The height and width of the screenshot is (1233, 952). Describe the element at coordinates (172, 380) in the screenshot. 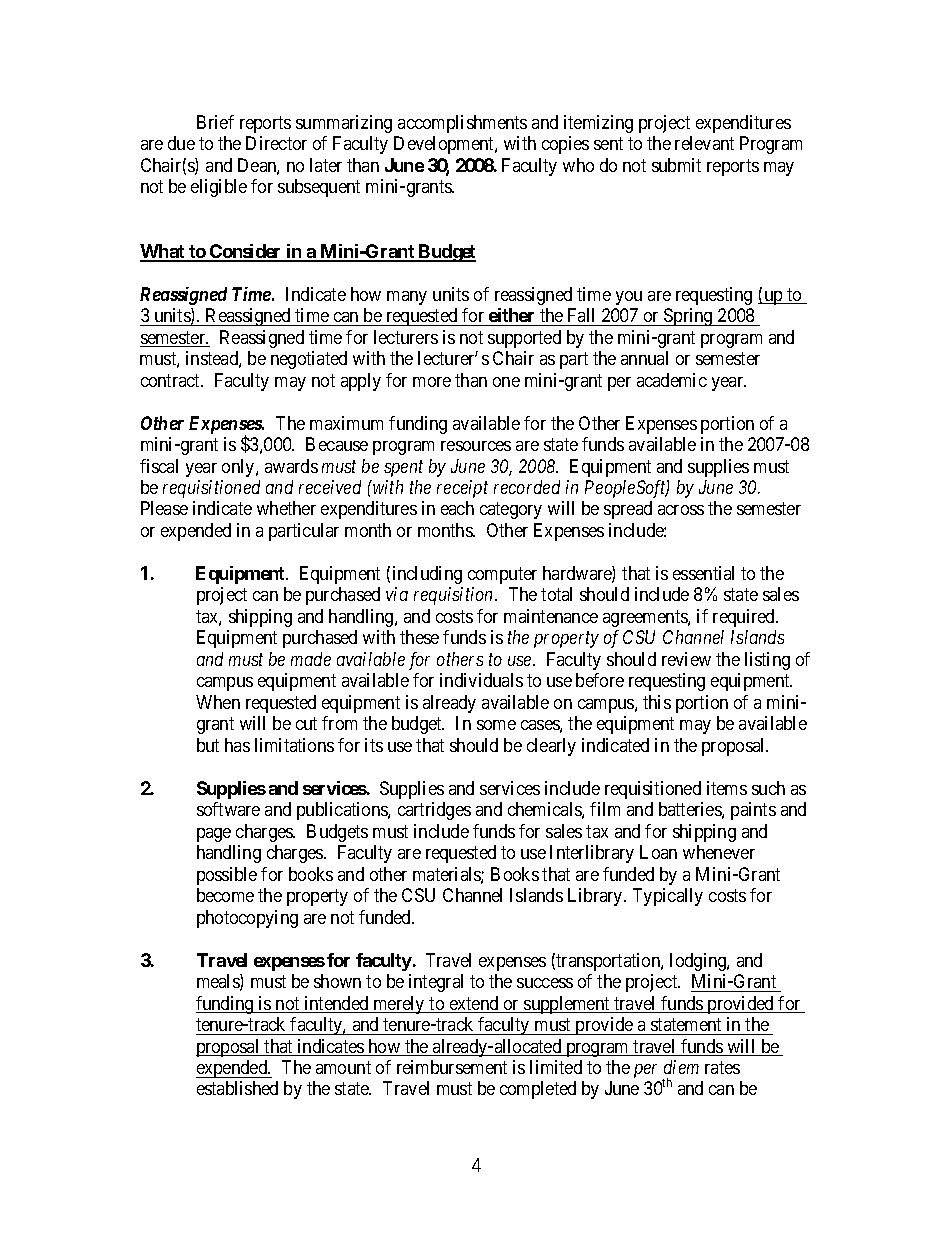

I see `contract` at that location.
